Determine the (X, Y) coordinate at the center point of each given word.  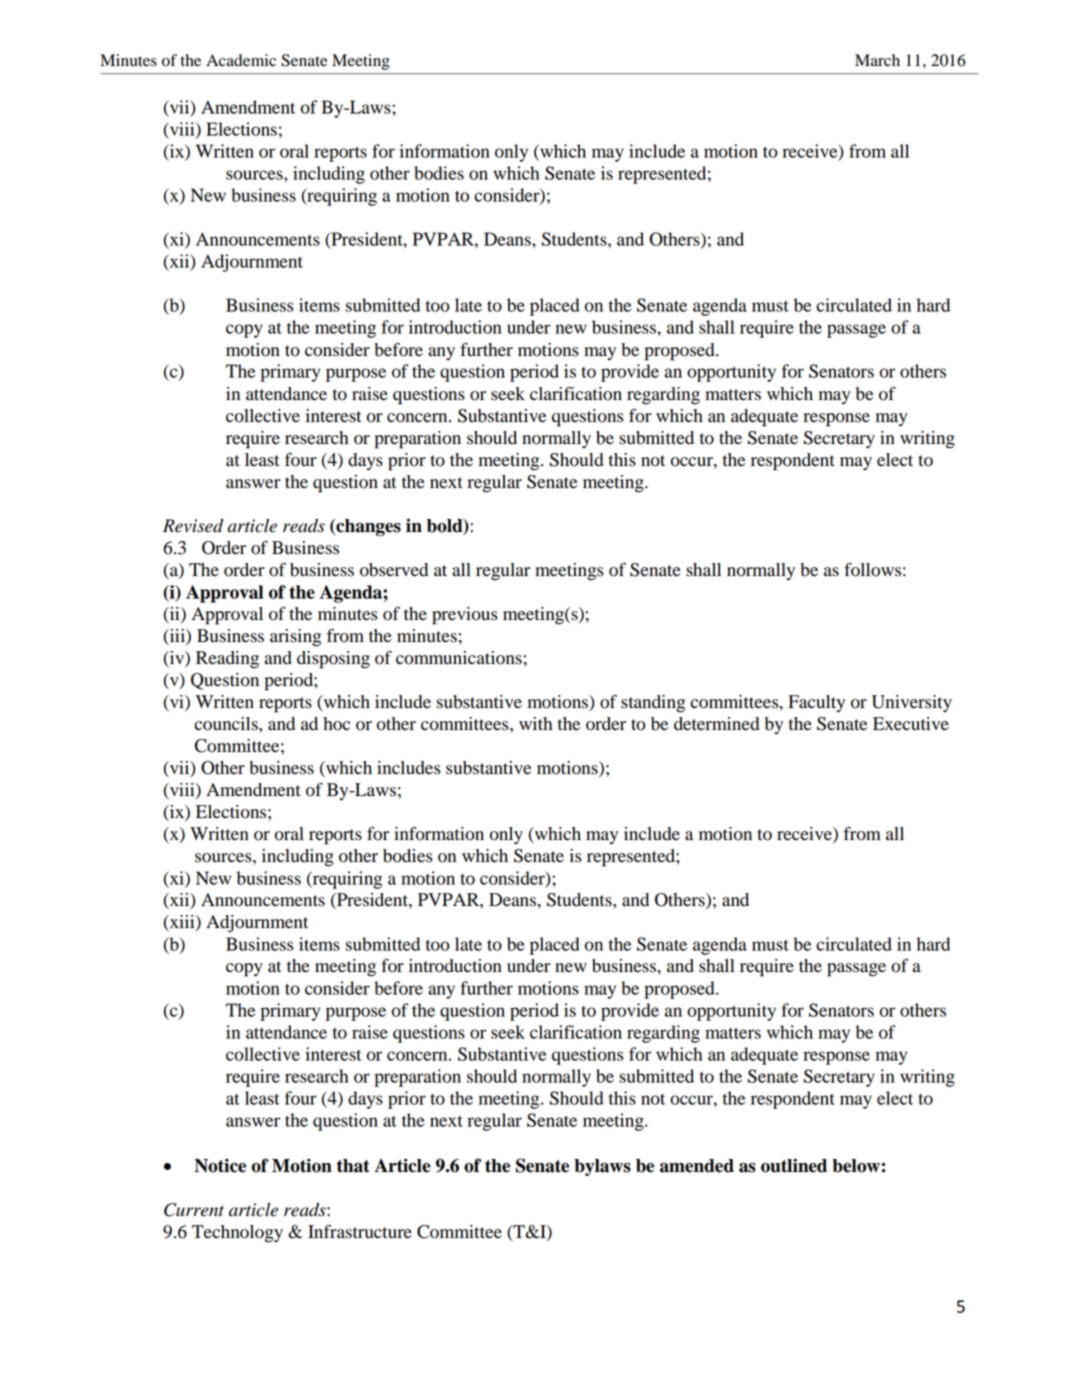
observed (394, 570)
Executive (911, 724)
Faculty (816, 703)
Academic (241, 60)
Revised (193, 526)
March (877, 60)
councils (227, 724)
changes (367, 527)
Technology (237, 1234)
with (535, 723)
